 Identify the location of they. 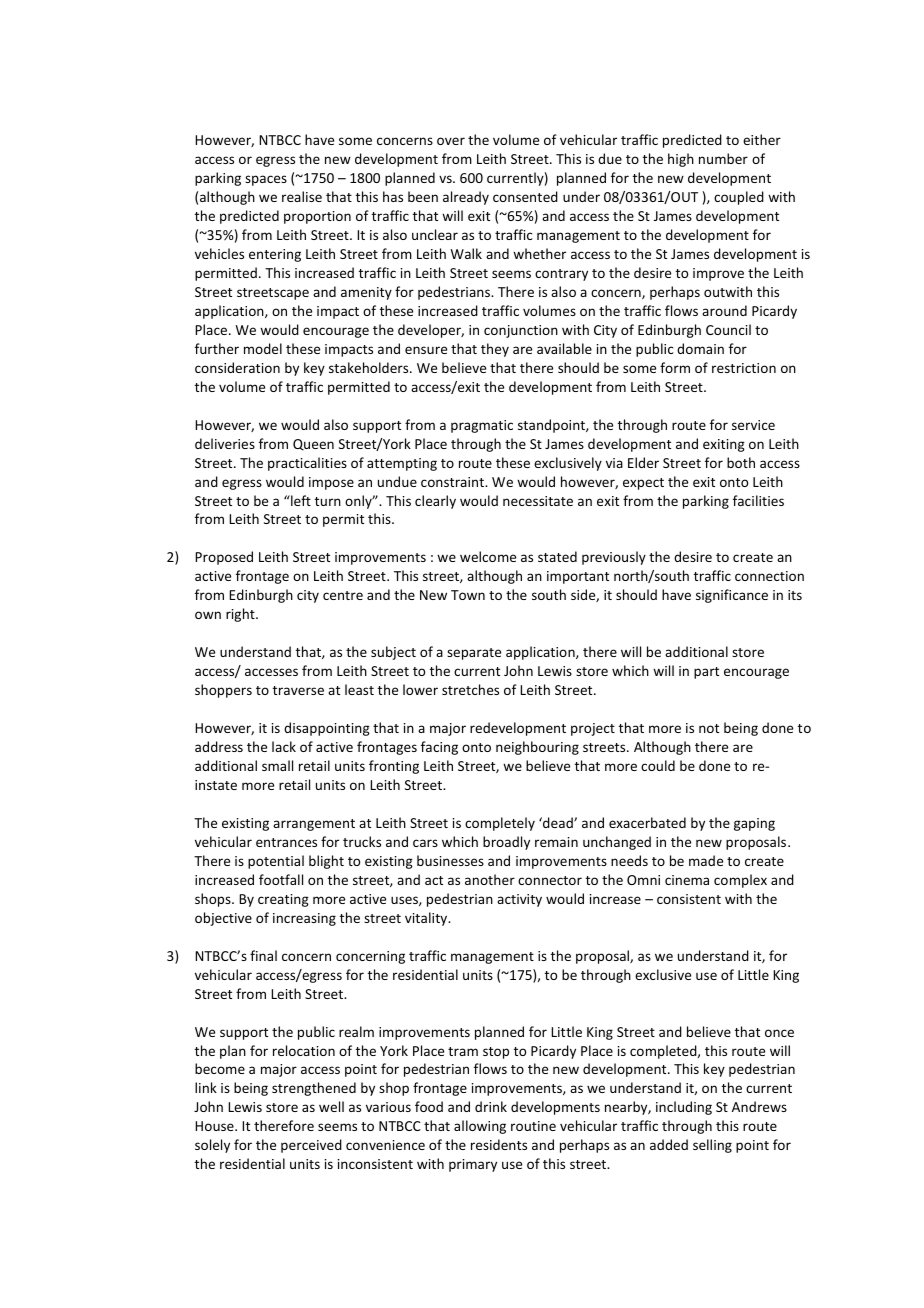
(495, 350).
